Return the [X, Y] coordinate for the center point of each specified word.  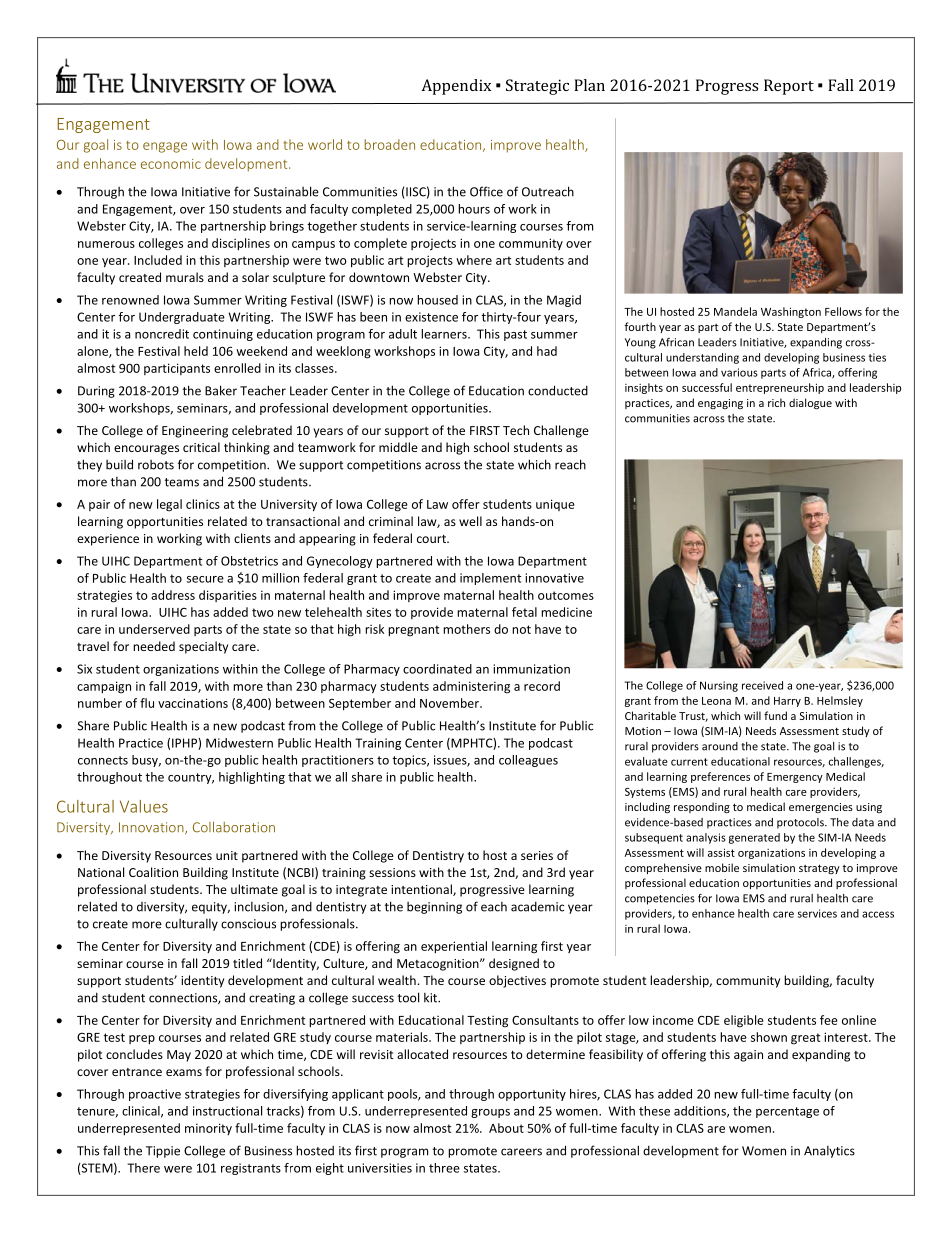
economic [171, 164]
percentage [787, 1112]
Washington [791, 312]
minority [208, 1129]
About [506, 1128]
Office [486, 191]
